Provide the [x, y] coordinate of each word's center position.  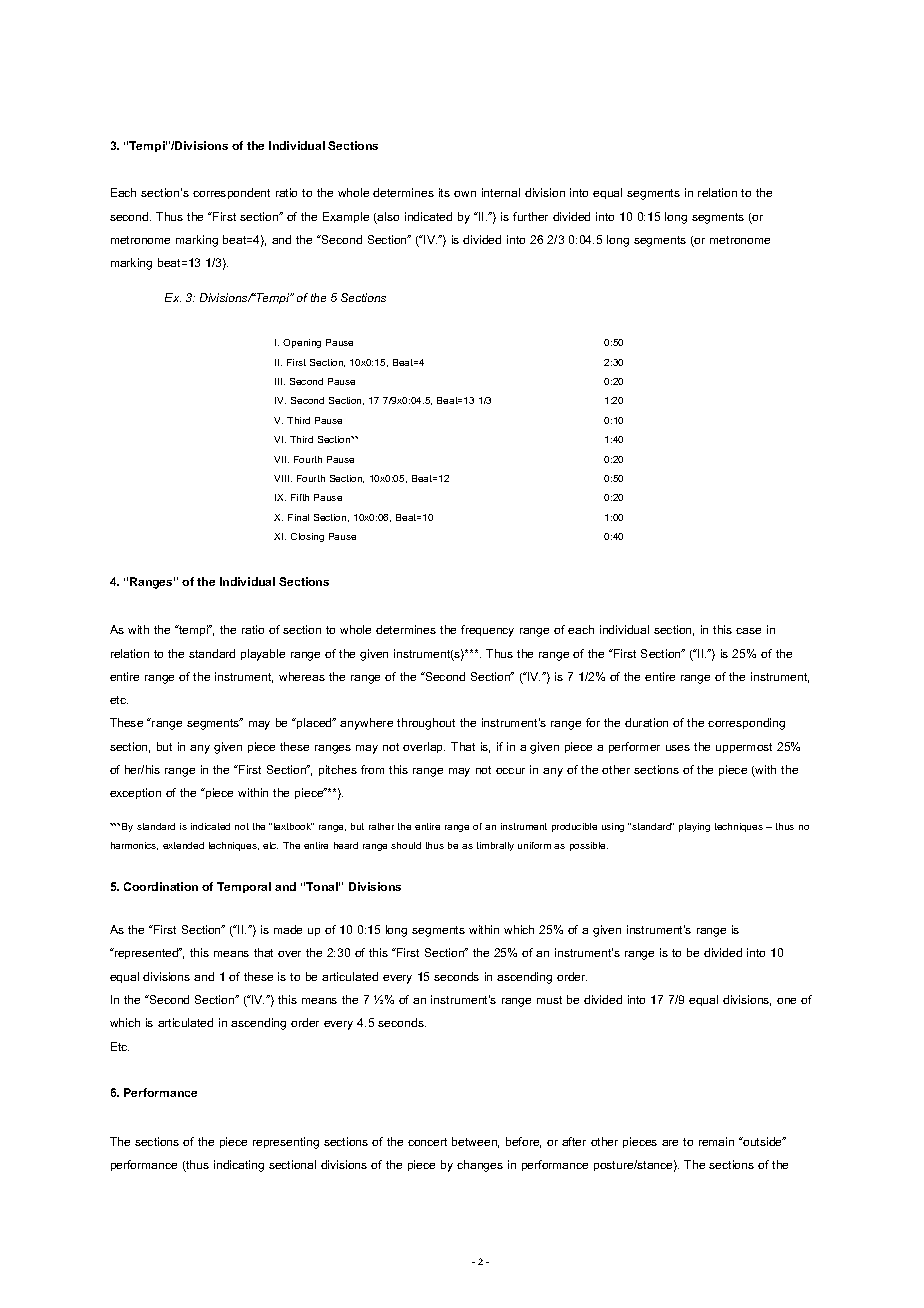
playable [263, 655]
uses [678, 748]
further [530, 216]
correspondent [231, 193]
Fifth [300, 497]
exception [135, 793]
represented [146, 953]
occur [510, 771]
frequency [487, 631]
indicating [239, 1166]
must [549, 1000]
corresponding [746, 724]
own [465, 194]
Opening [302, 343]
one [786, 1001]
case [748, 631]
